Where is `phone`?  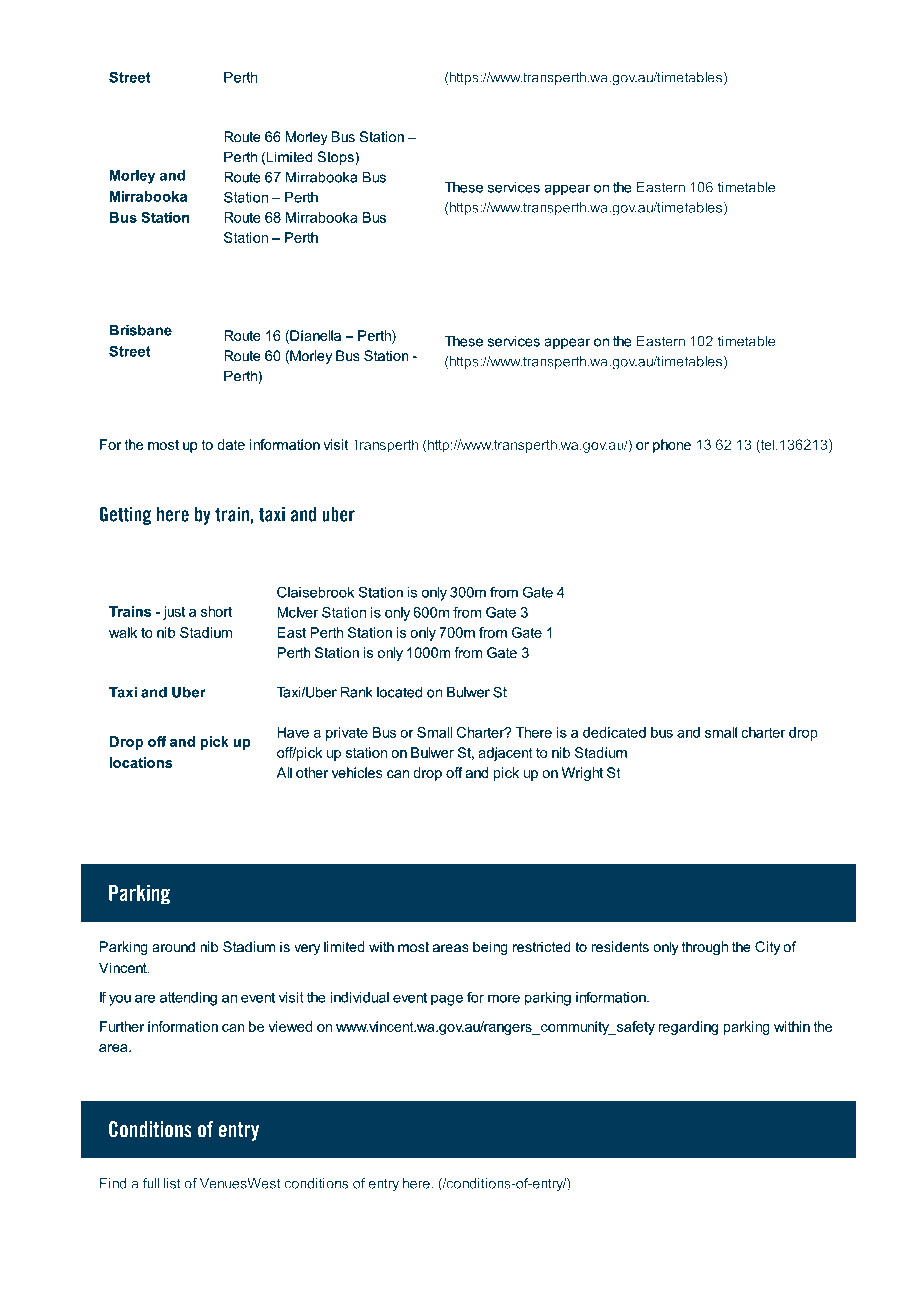 phone is located at coordinates (672, 446).
